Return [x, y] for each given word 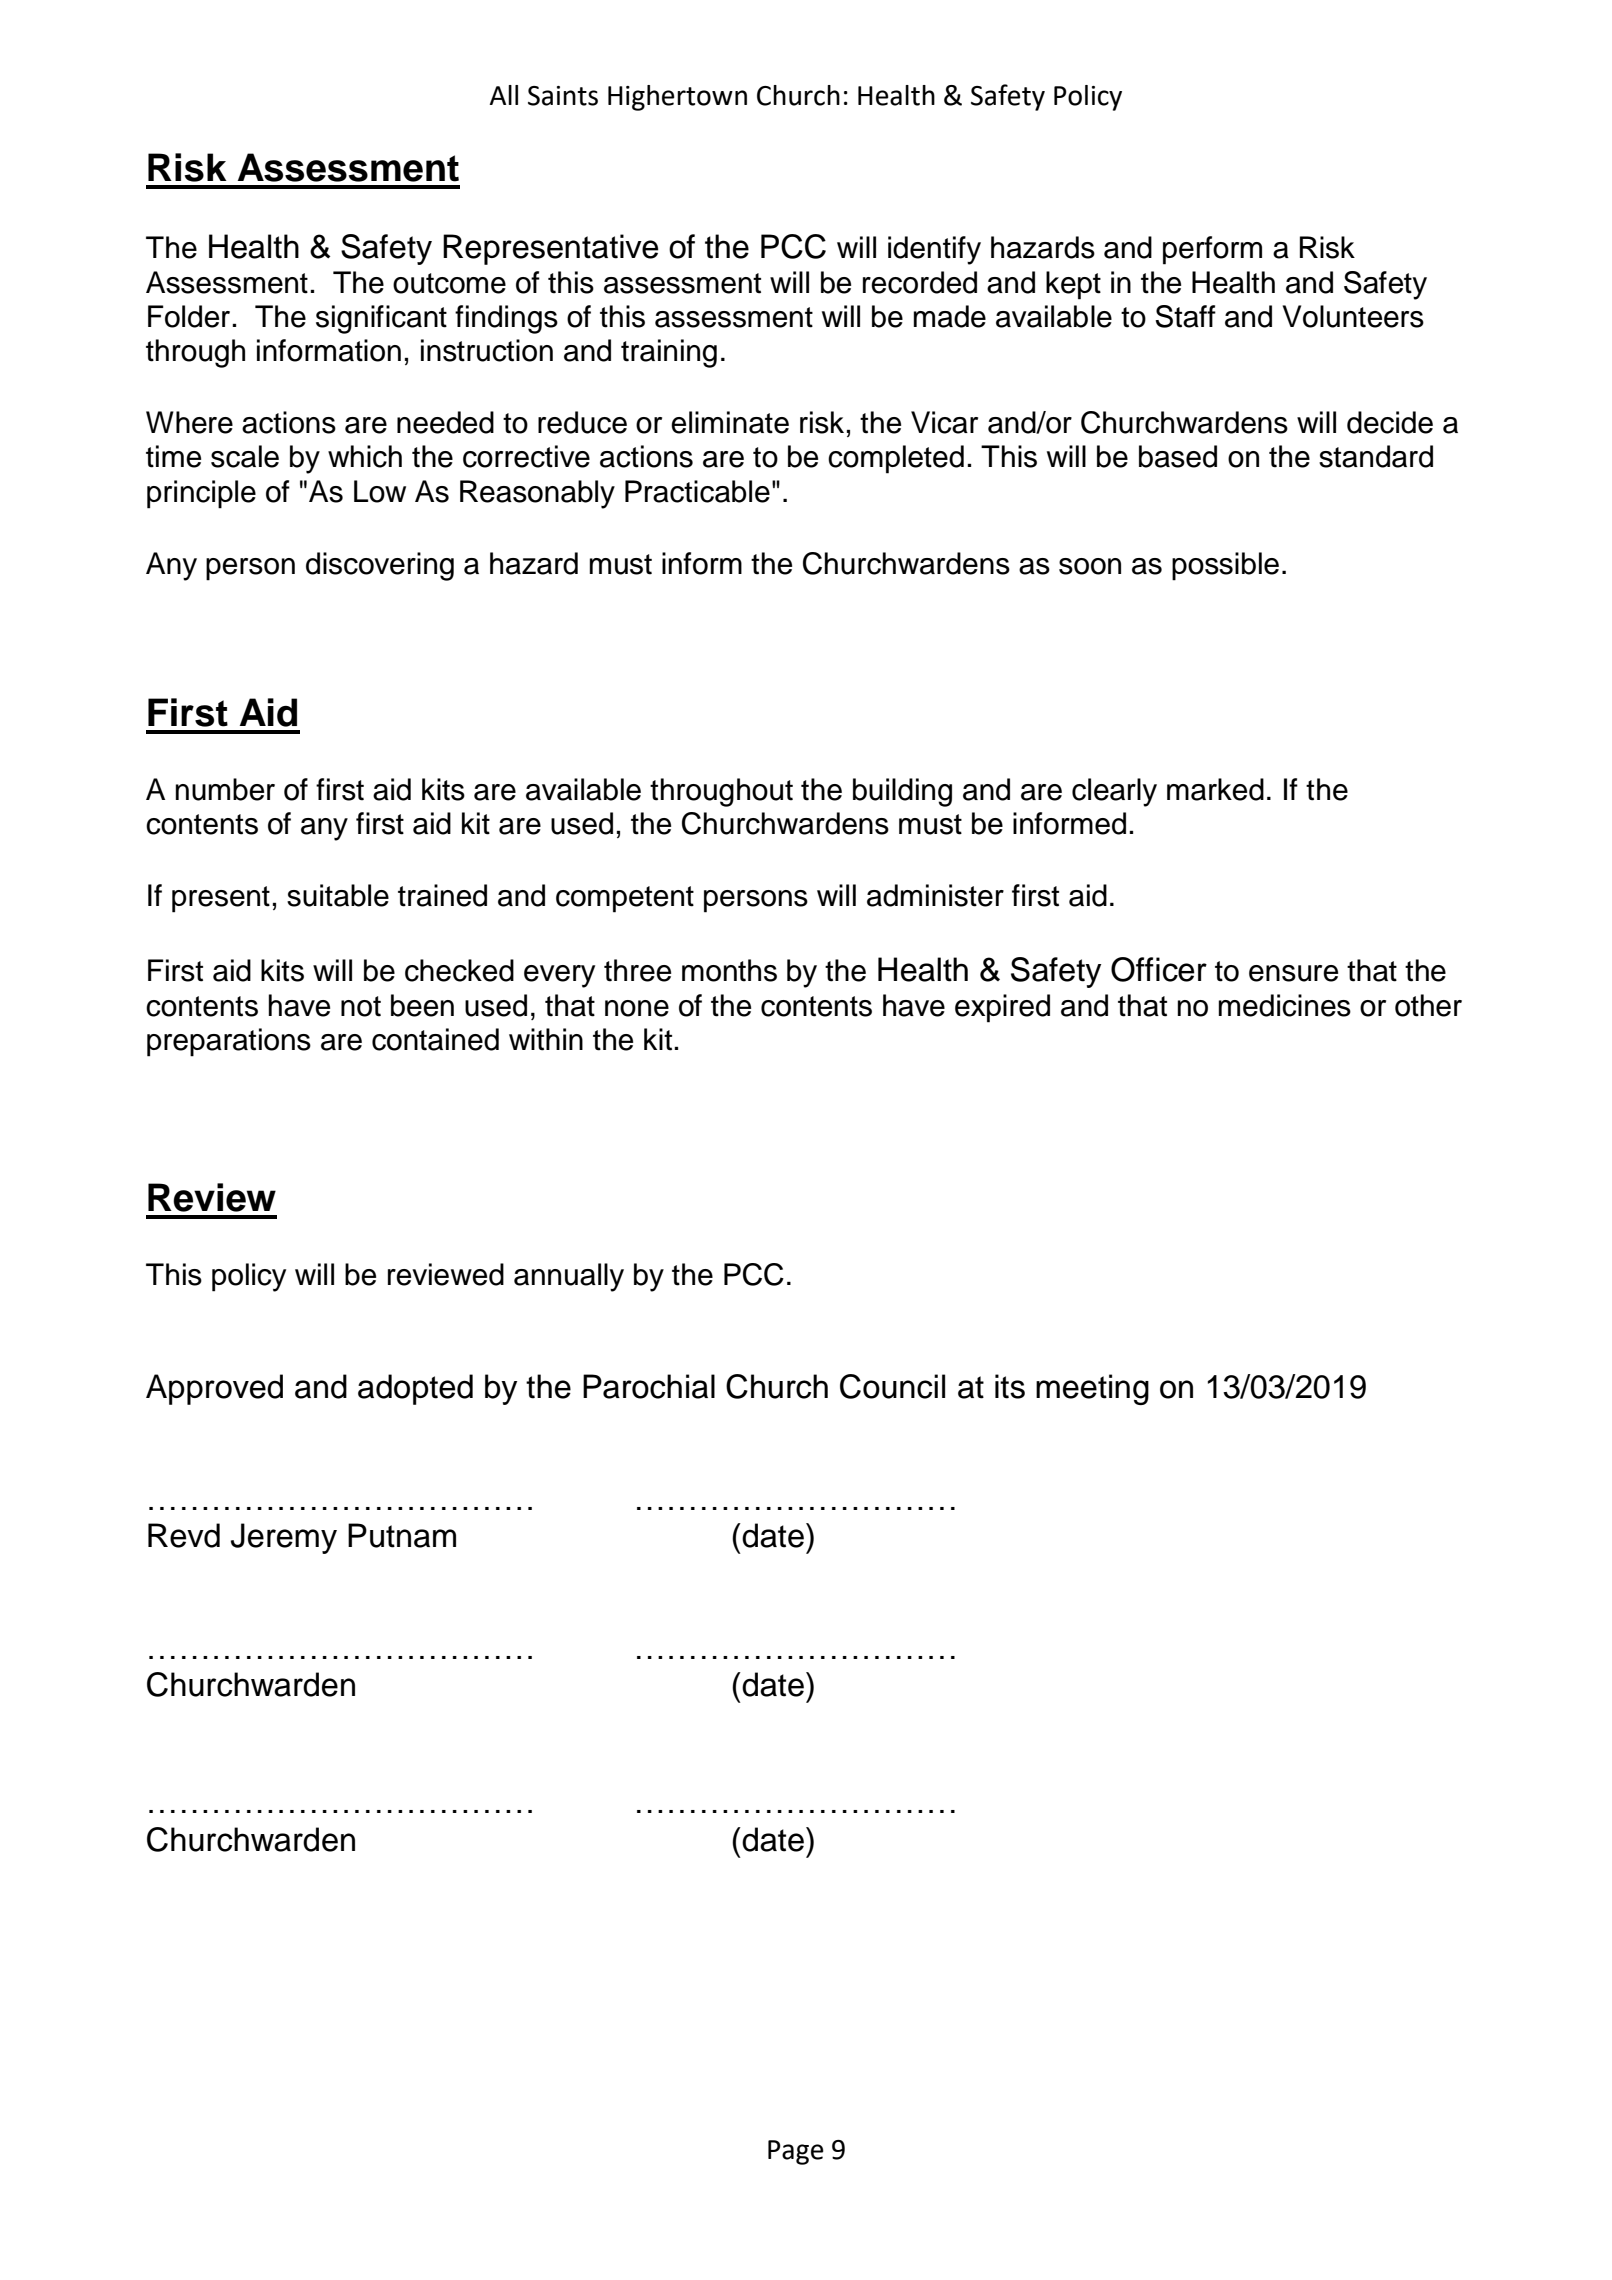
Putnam [402, 1535]
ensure [1293, 973]
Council [892, 1386]
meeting [1092, 1389]
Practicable [697, 491]
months [729, 970]
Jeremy [284, 1538]
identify [934, 250]
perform [1212, 250]
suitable [338, 895]
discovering [380, 566]
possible [1225, 566]
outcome [449, 283]
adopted [415, 1389]
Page [796, 2152]
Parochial [649, 1386]
